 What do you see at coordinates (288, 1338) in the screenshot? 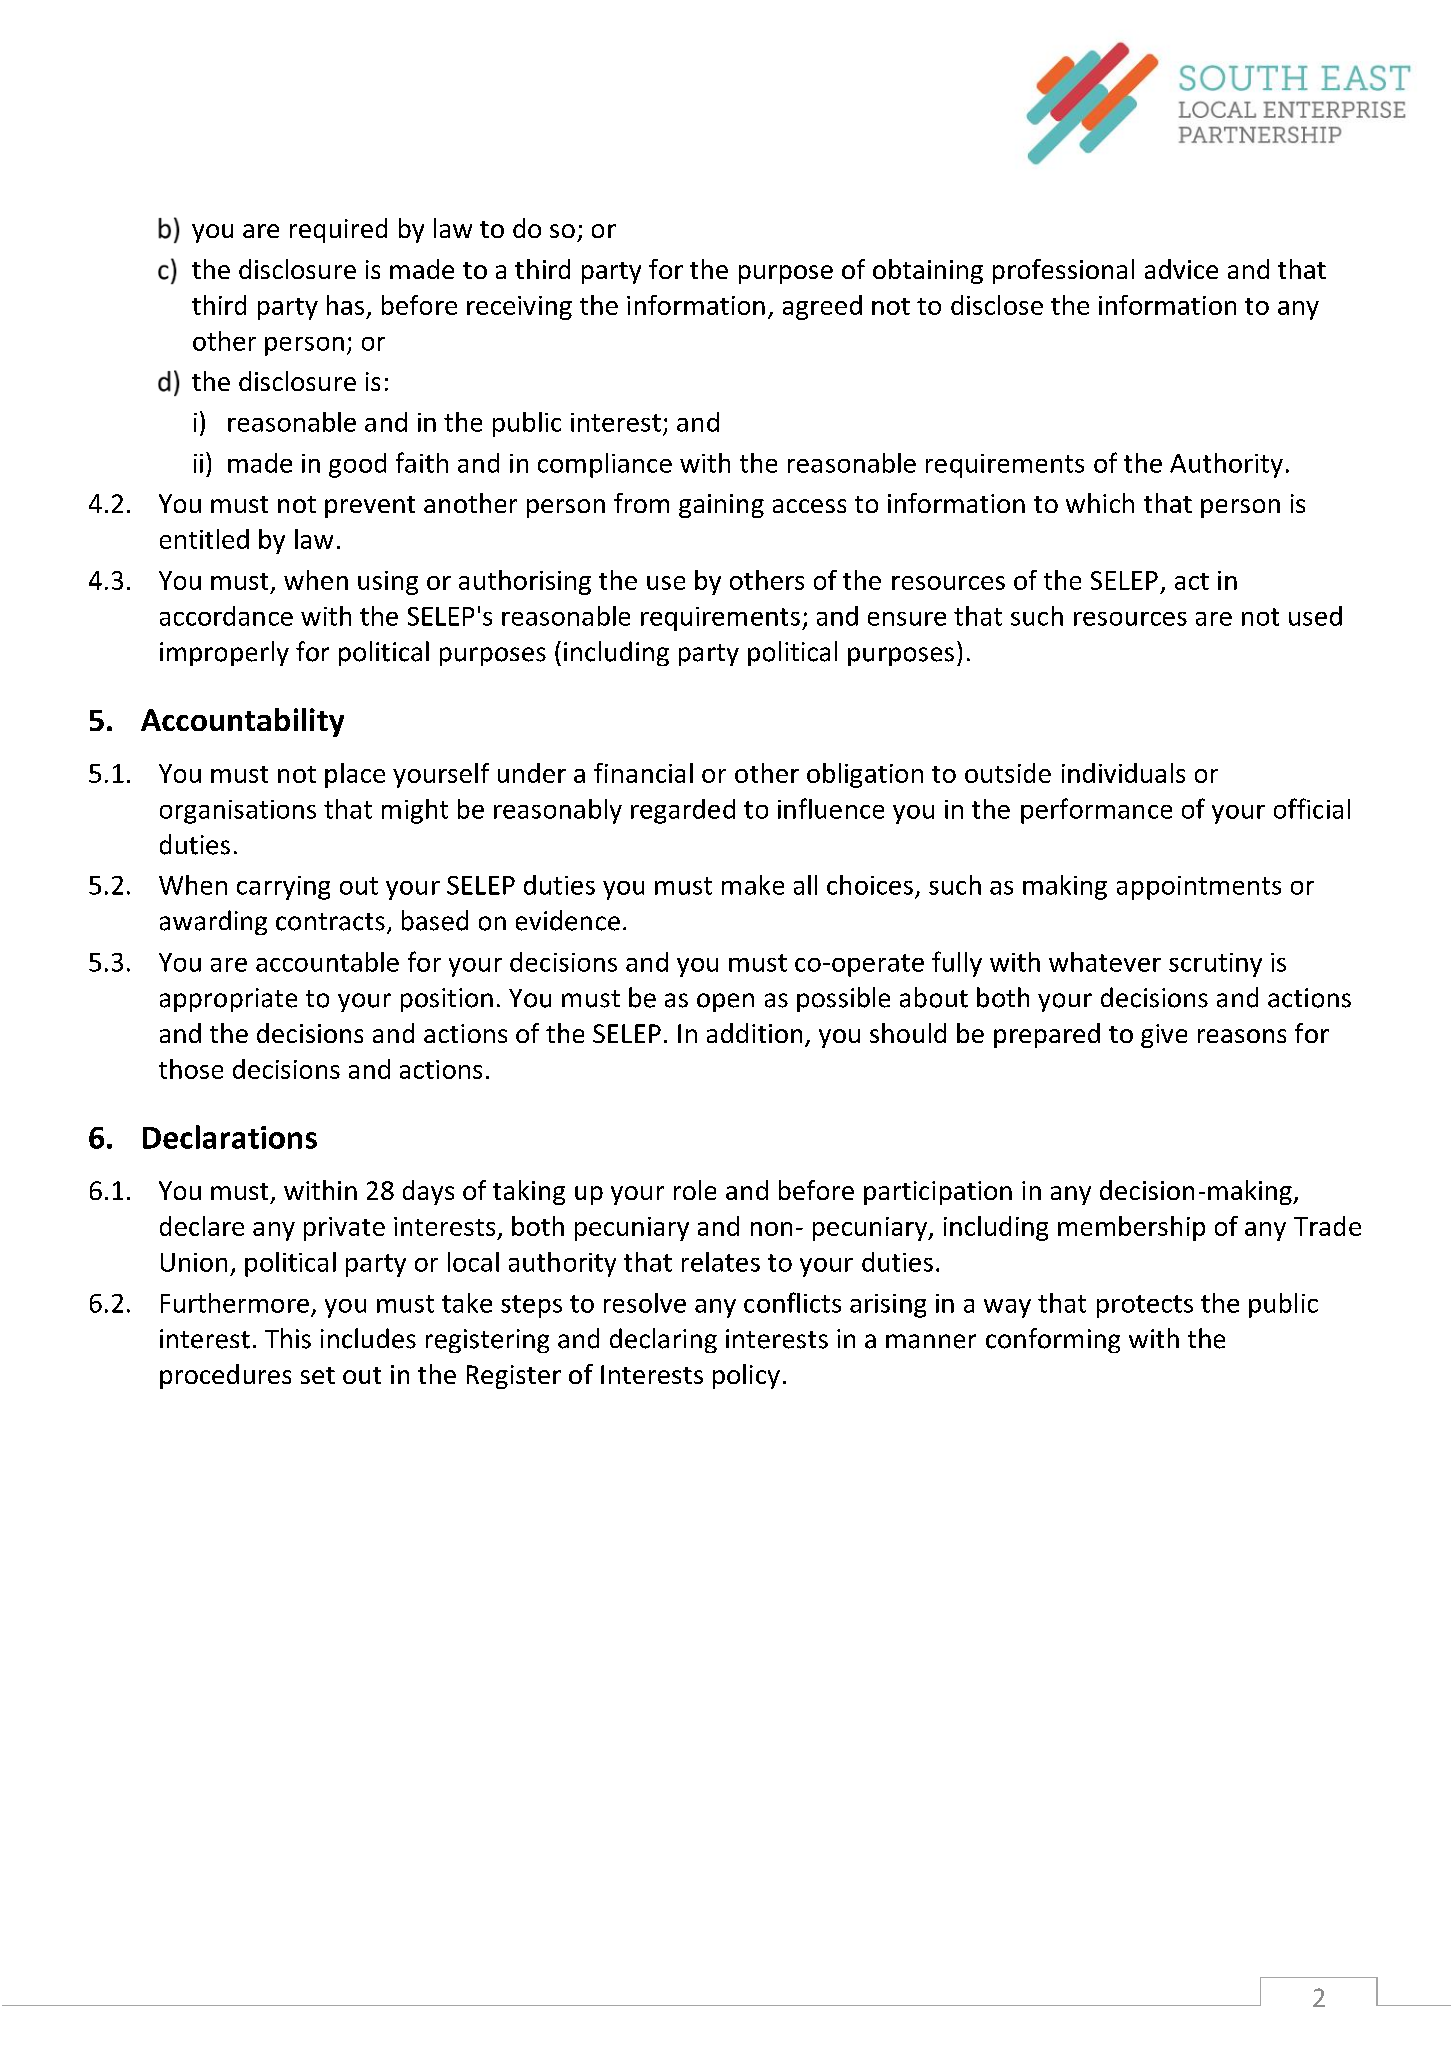
I see `This` at bounding box center [288, 1338].
